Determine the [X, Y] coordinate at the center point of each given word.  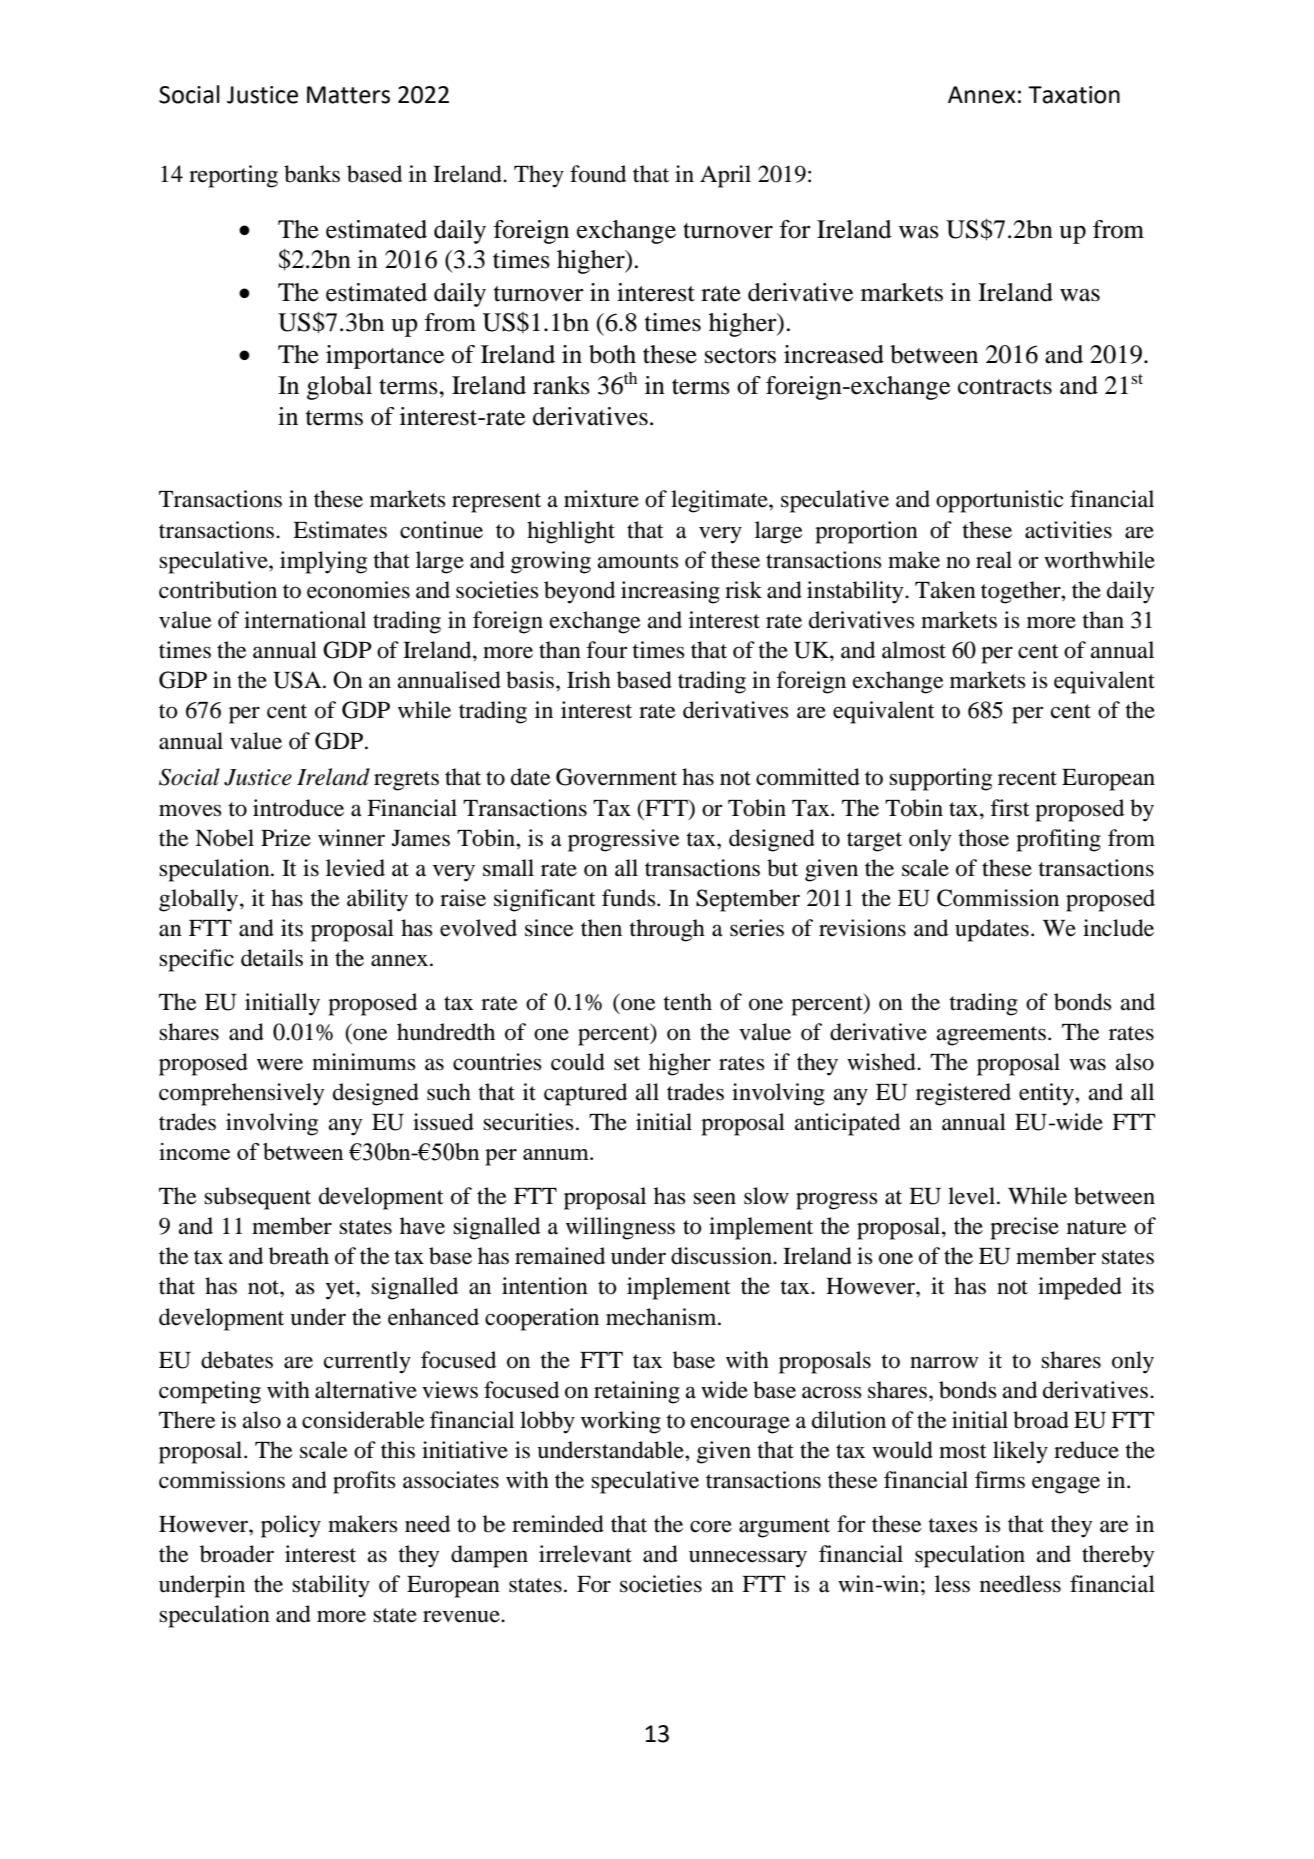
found [598, 174]
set [627, 1063]
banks [312, 174]
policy [291, 1526]
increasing [670, 592]
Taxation [1074, 95]
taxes [953, 1525]
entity [1047, 1094]
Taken [945, 590]
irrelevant [585, 1554]
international [305, 620]
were [280, 1065]
